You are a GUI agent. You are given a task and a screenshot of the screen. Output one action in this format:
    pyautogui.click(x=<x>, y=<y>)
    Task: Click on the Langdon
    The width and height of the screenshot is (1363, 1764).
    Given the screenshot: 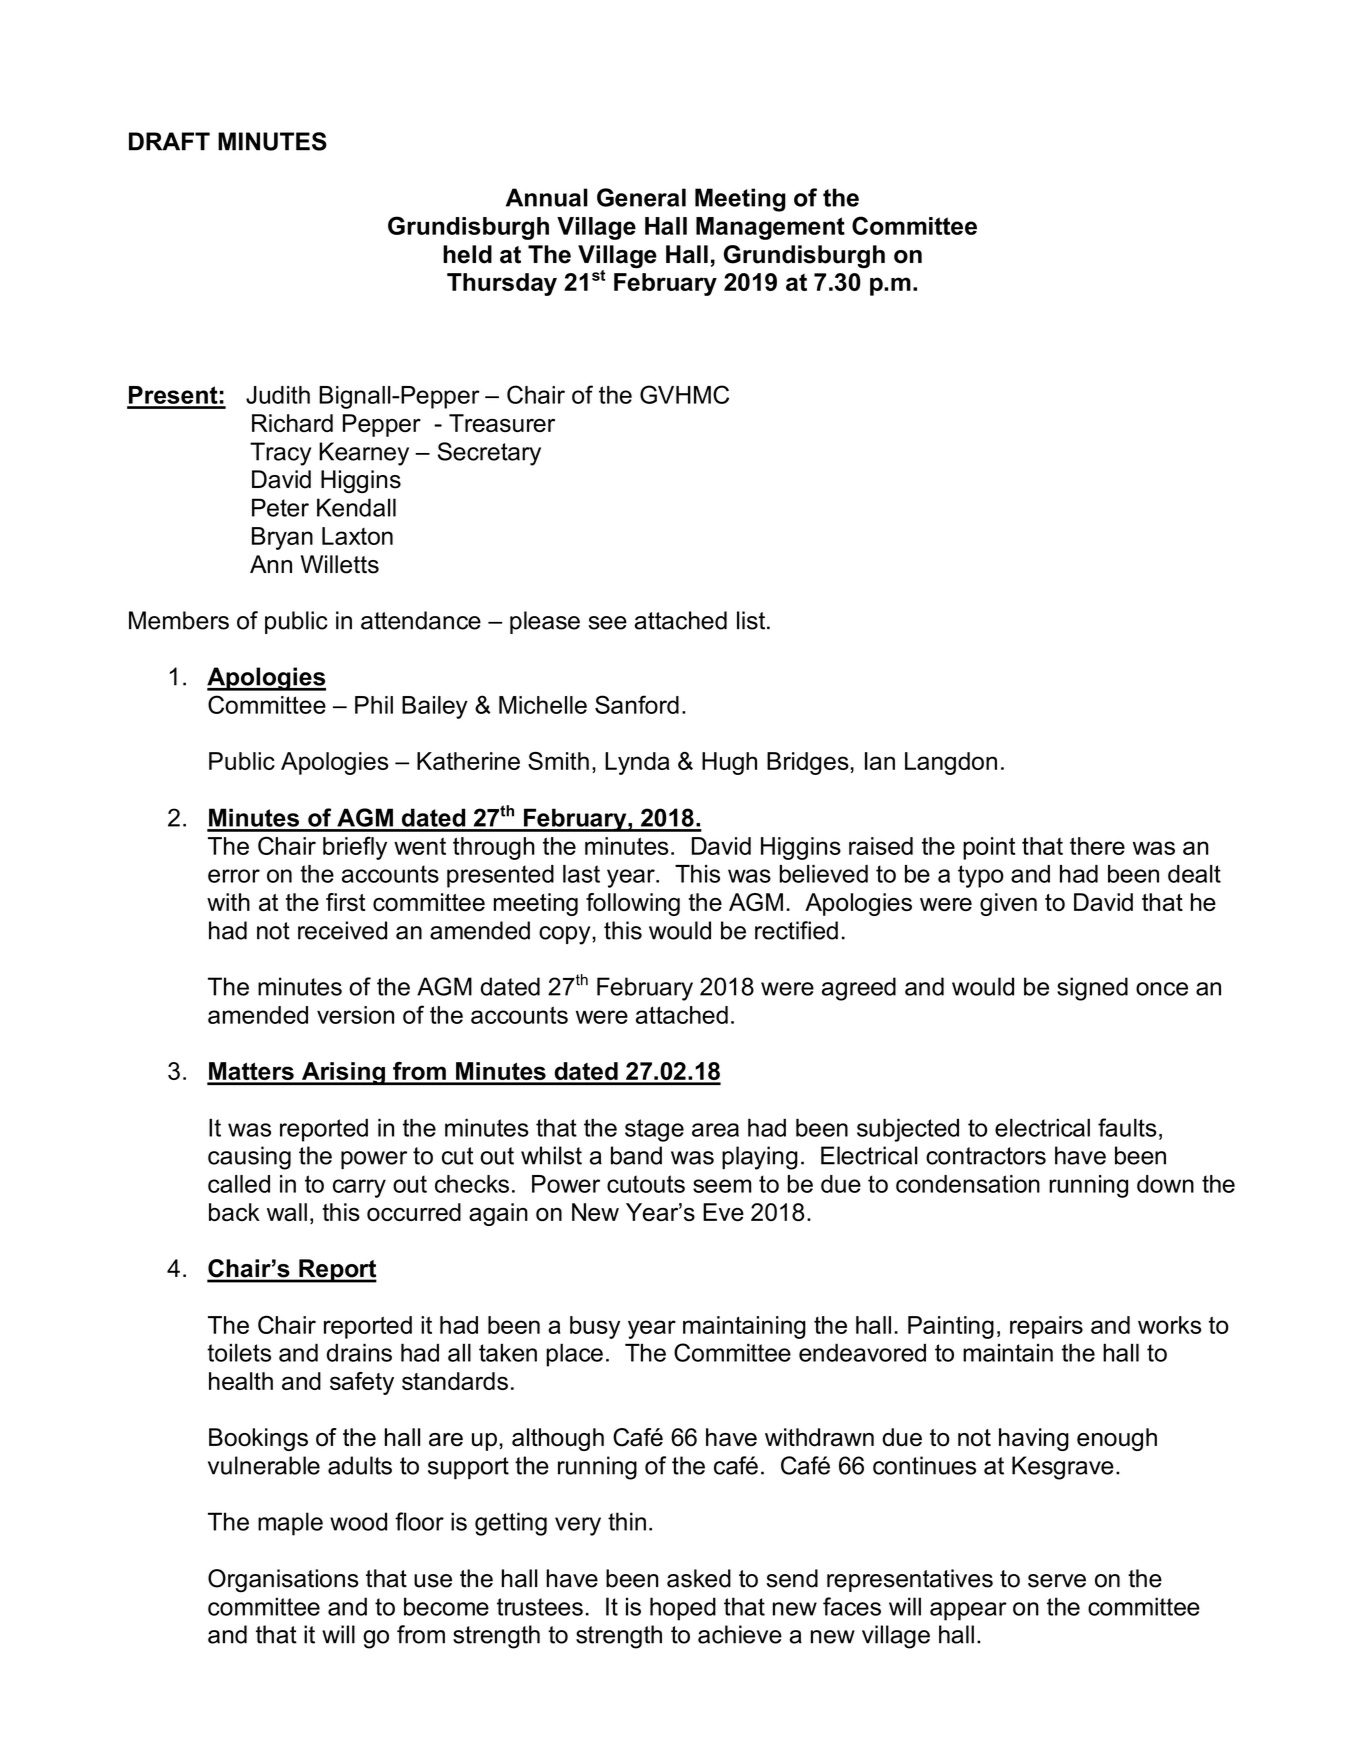 What is the action you would take?
    pyautogui.click(x=951, y=763)
